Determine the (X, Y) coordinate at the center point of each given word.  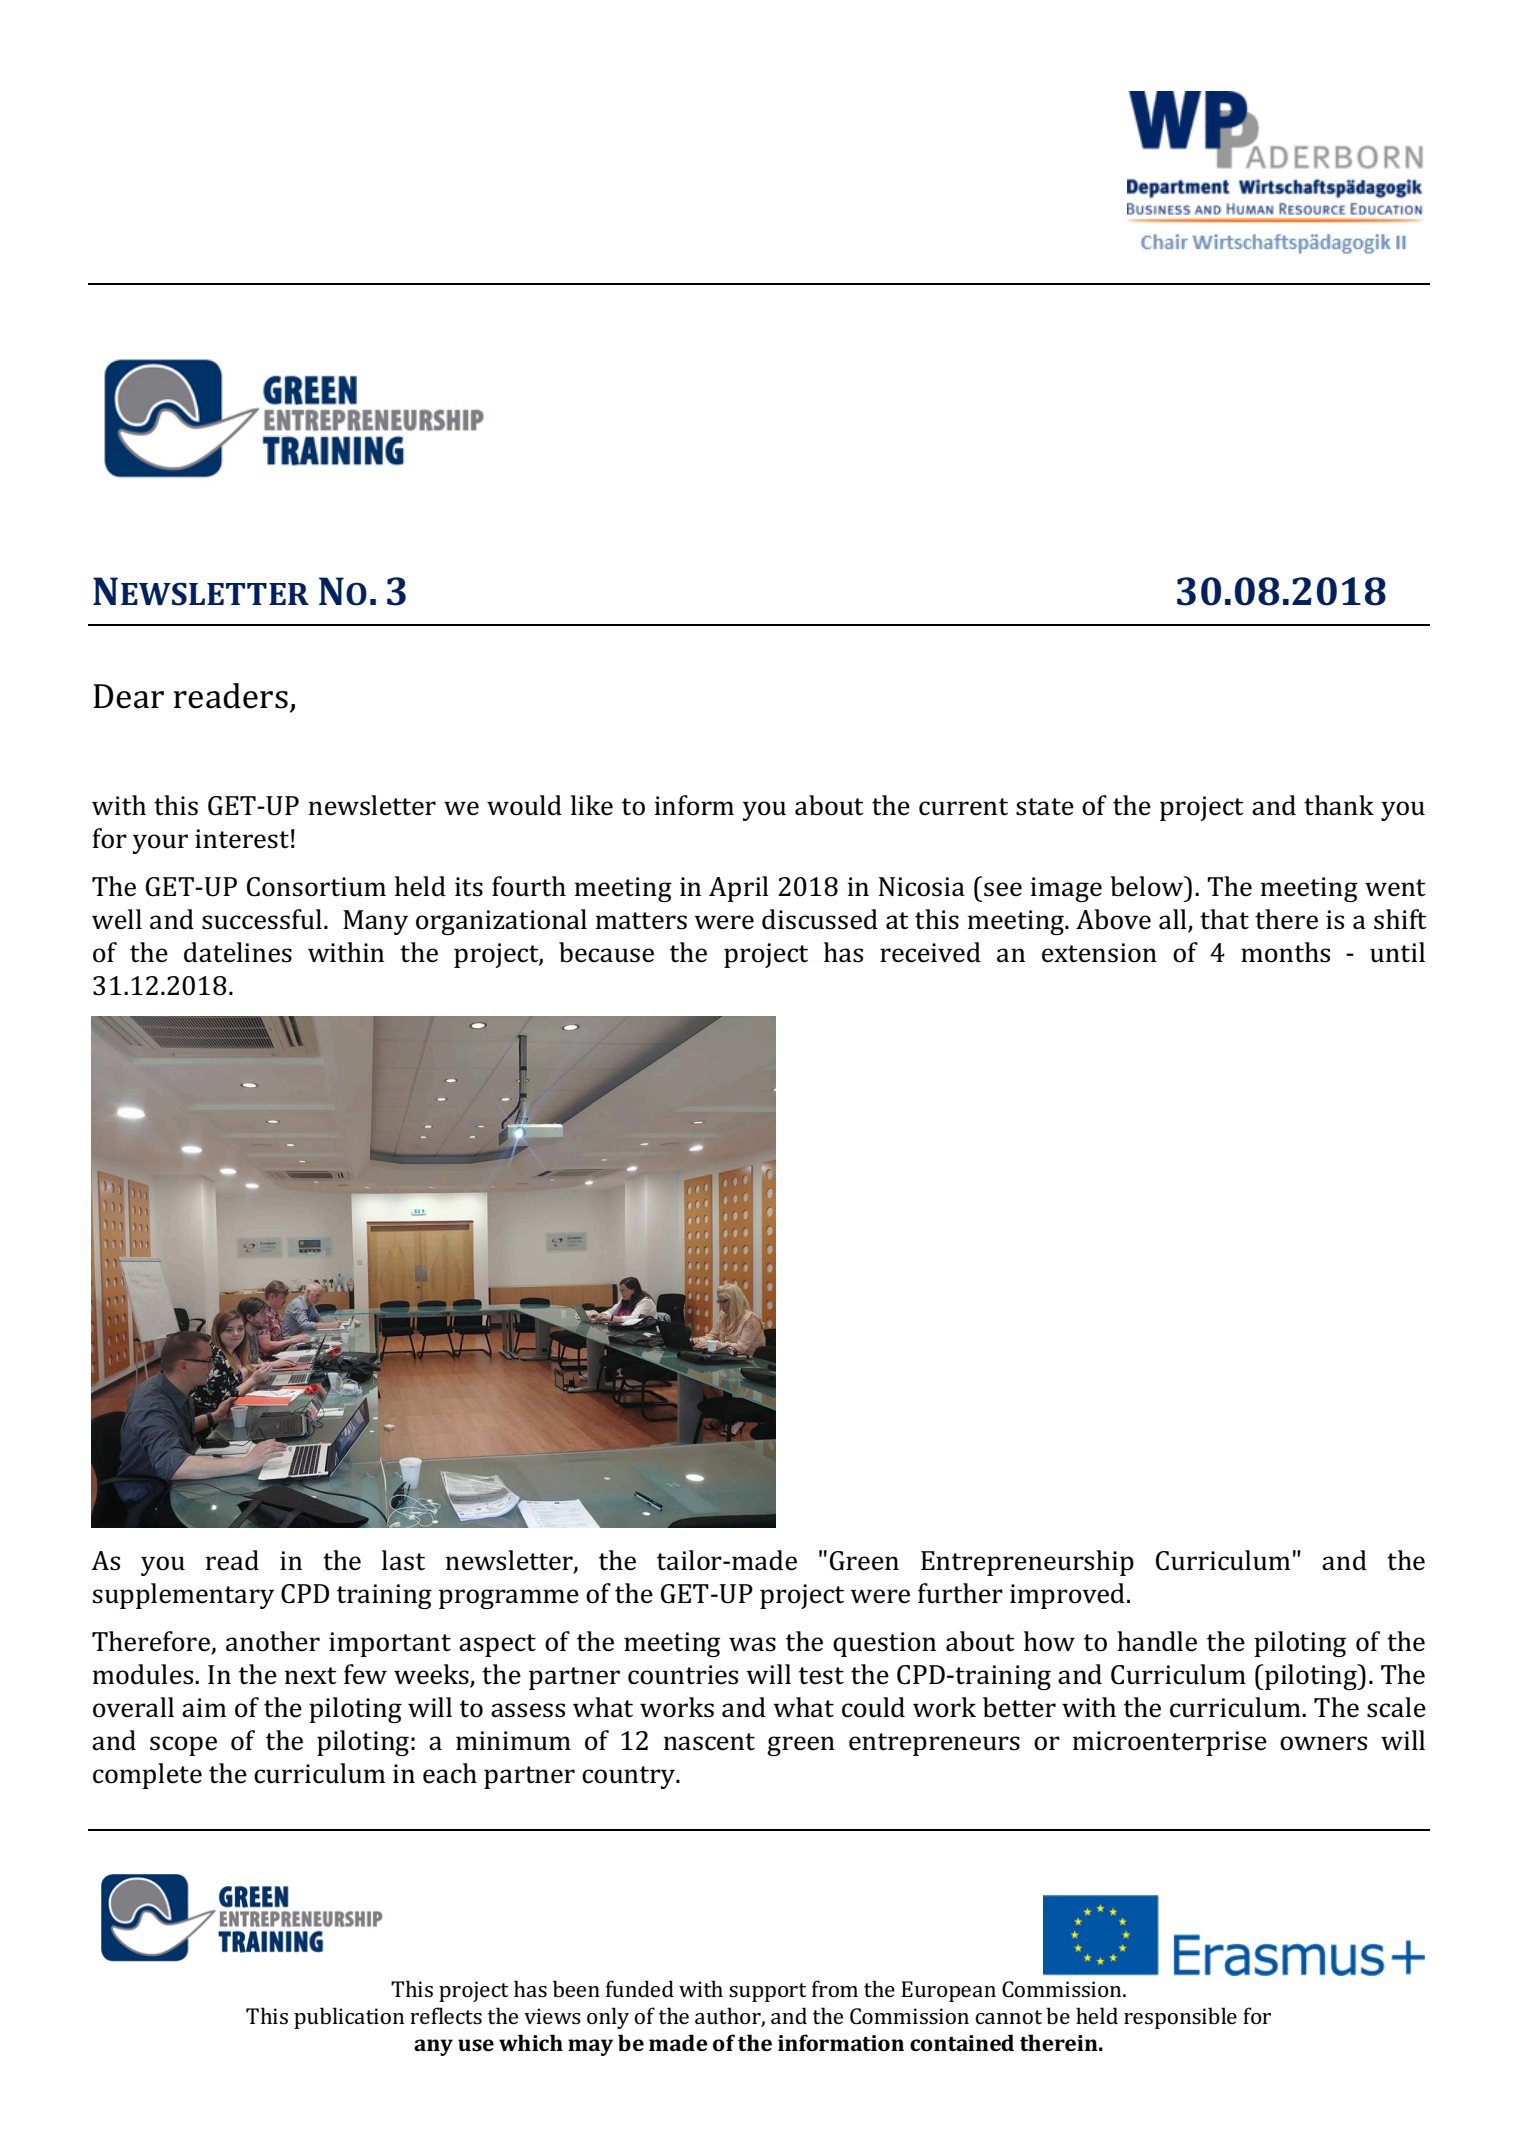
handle (1157, 1641)
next (311, 1676)
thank (1339, 805)
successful (262, 919)
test (821, 1676)
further (960, 1593)
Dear (128, 696)
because (606, 952)
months (1285, 952)
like (592, 805)
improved (1067, 1596)
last (403, 1560)
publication (349, 2018)
